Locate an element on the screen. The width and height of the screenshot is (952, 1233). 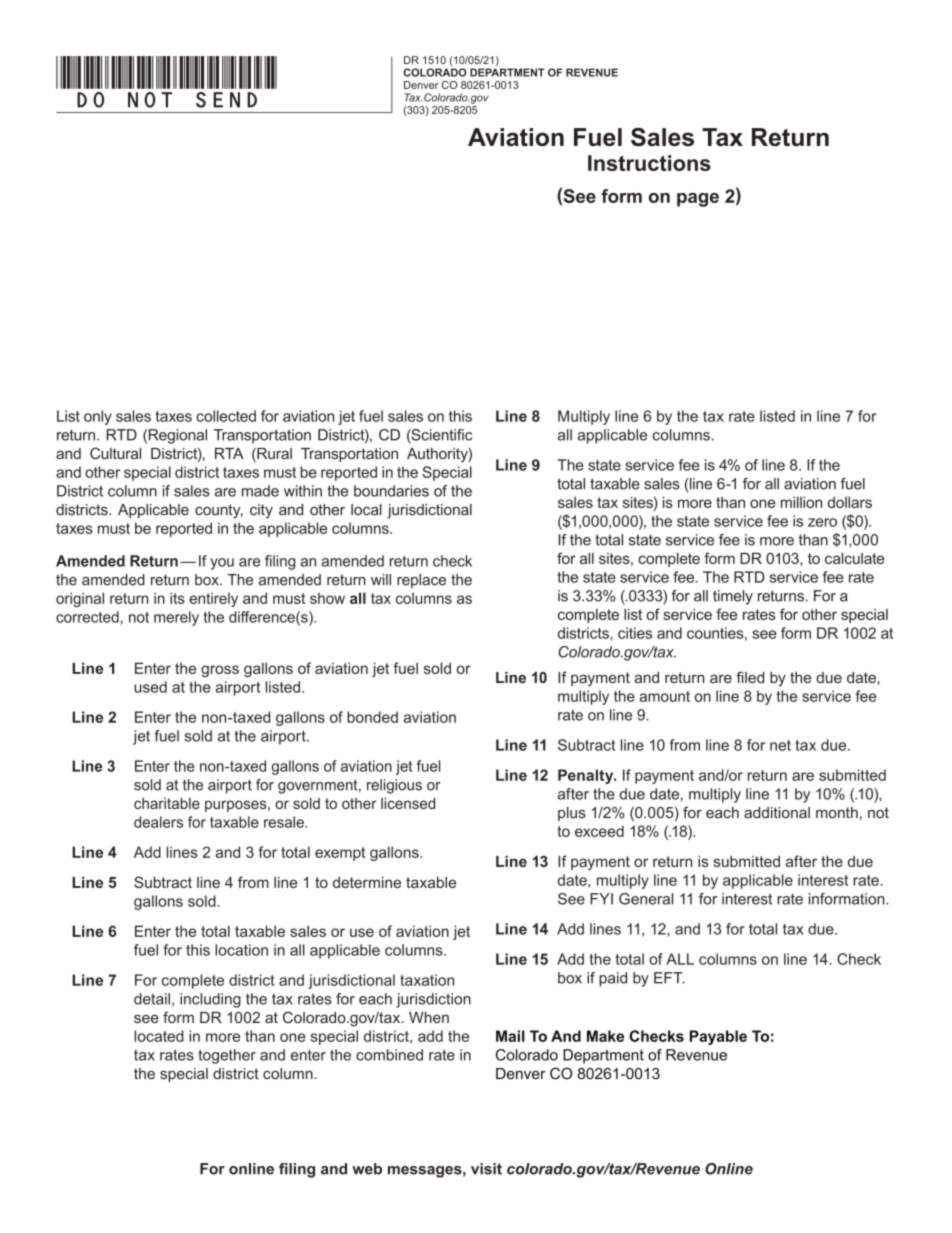
bonded is located at coordinates (372, 717).
